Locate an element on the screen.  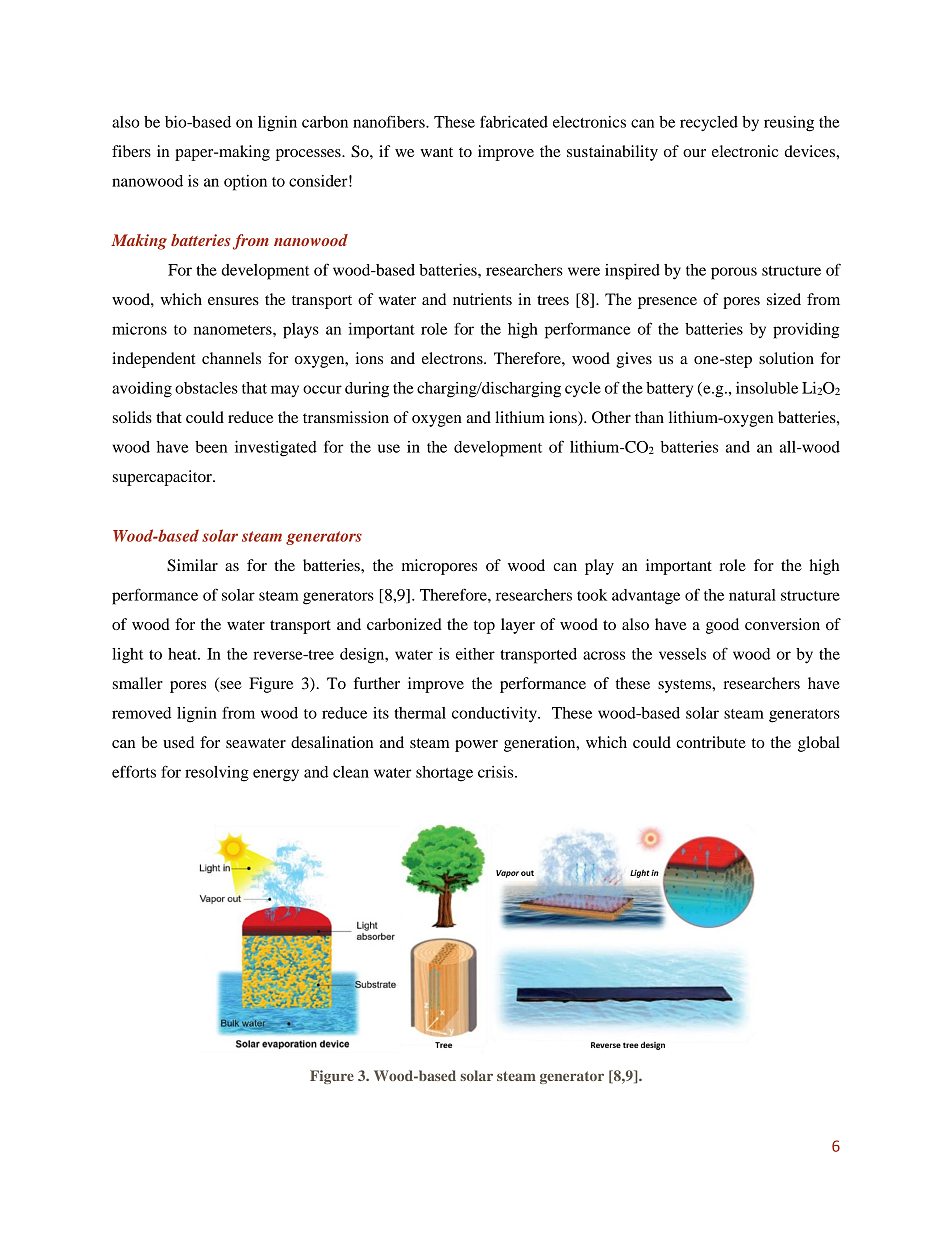
Similar is located at coordinates (192, 565).
